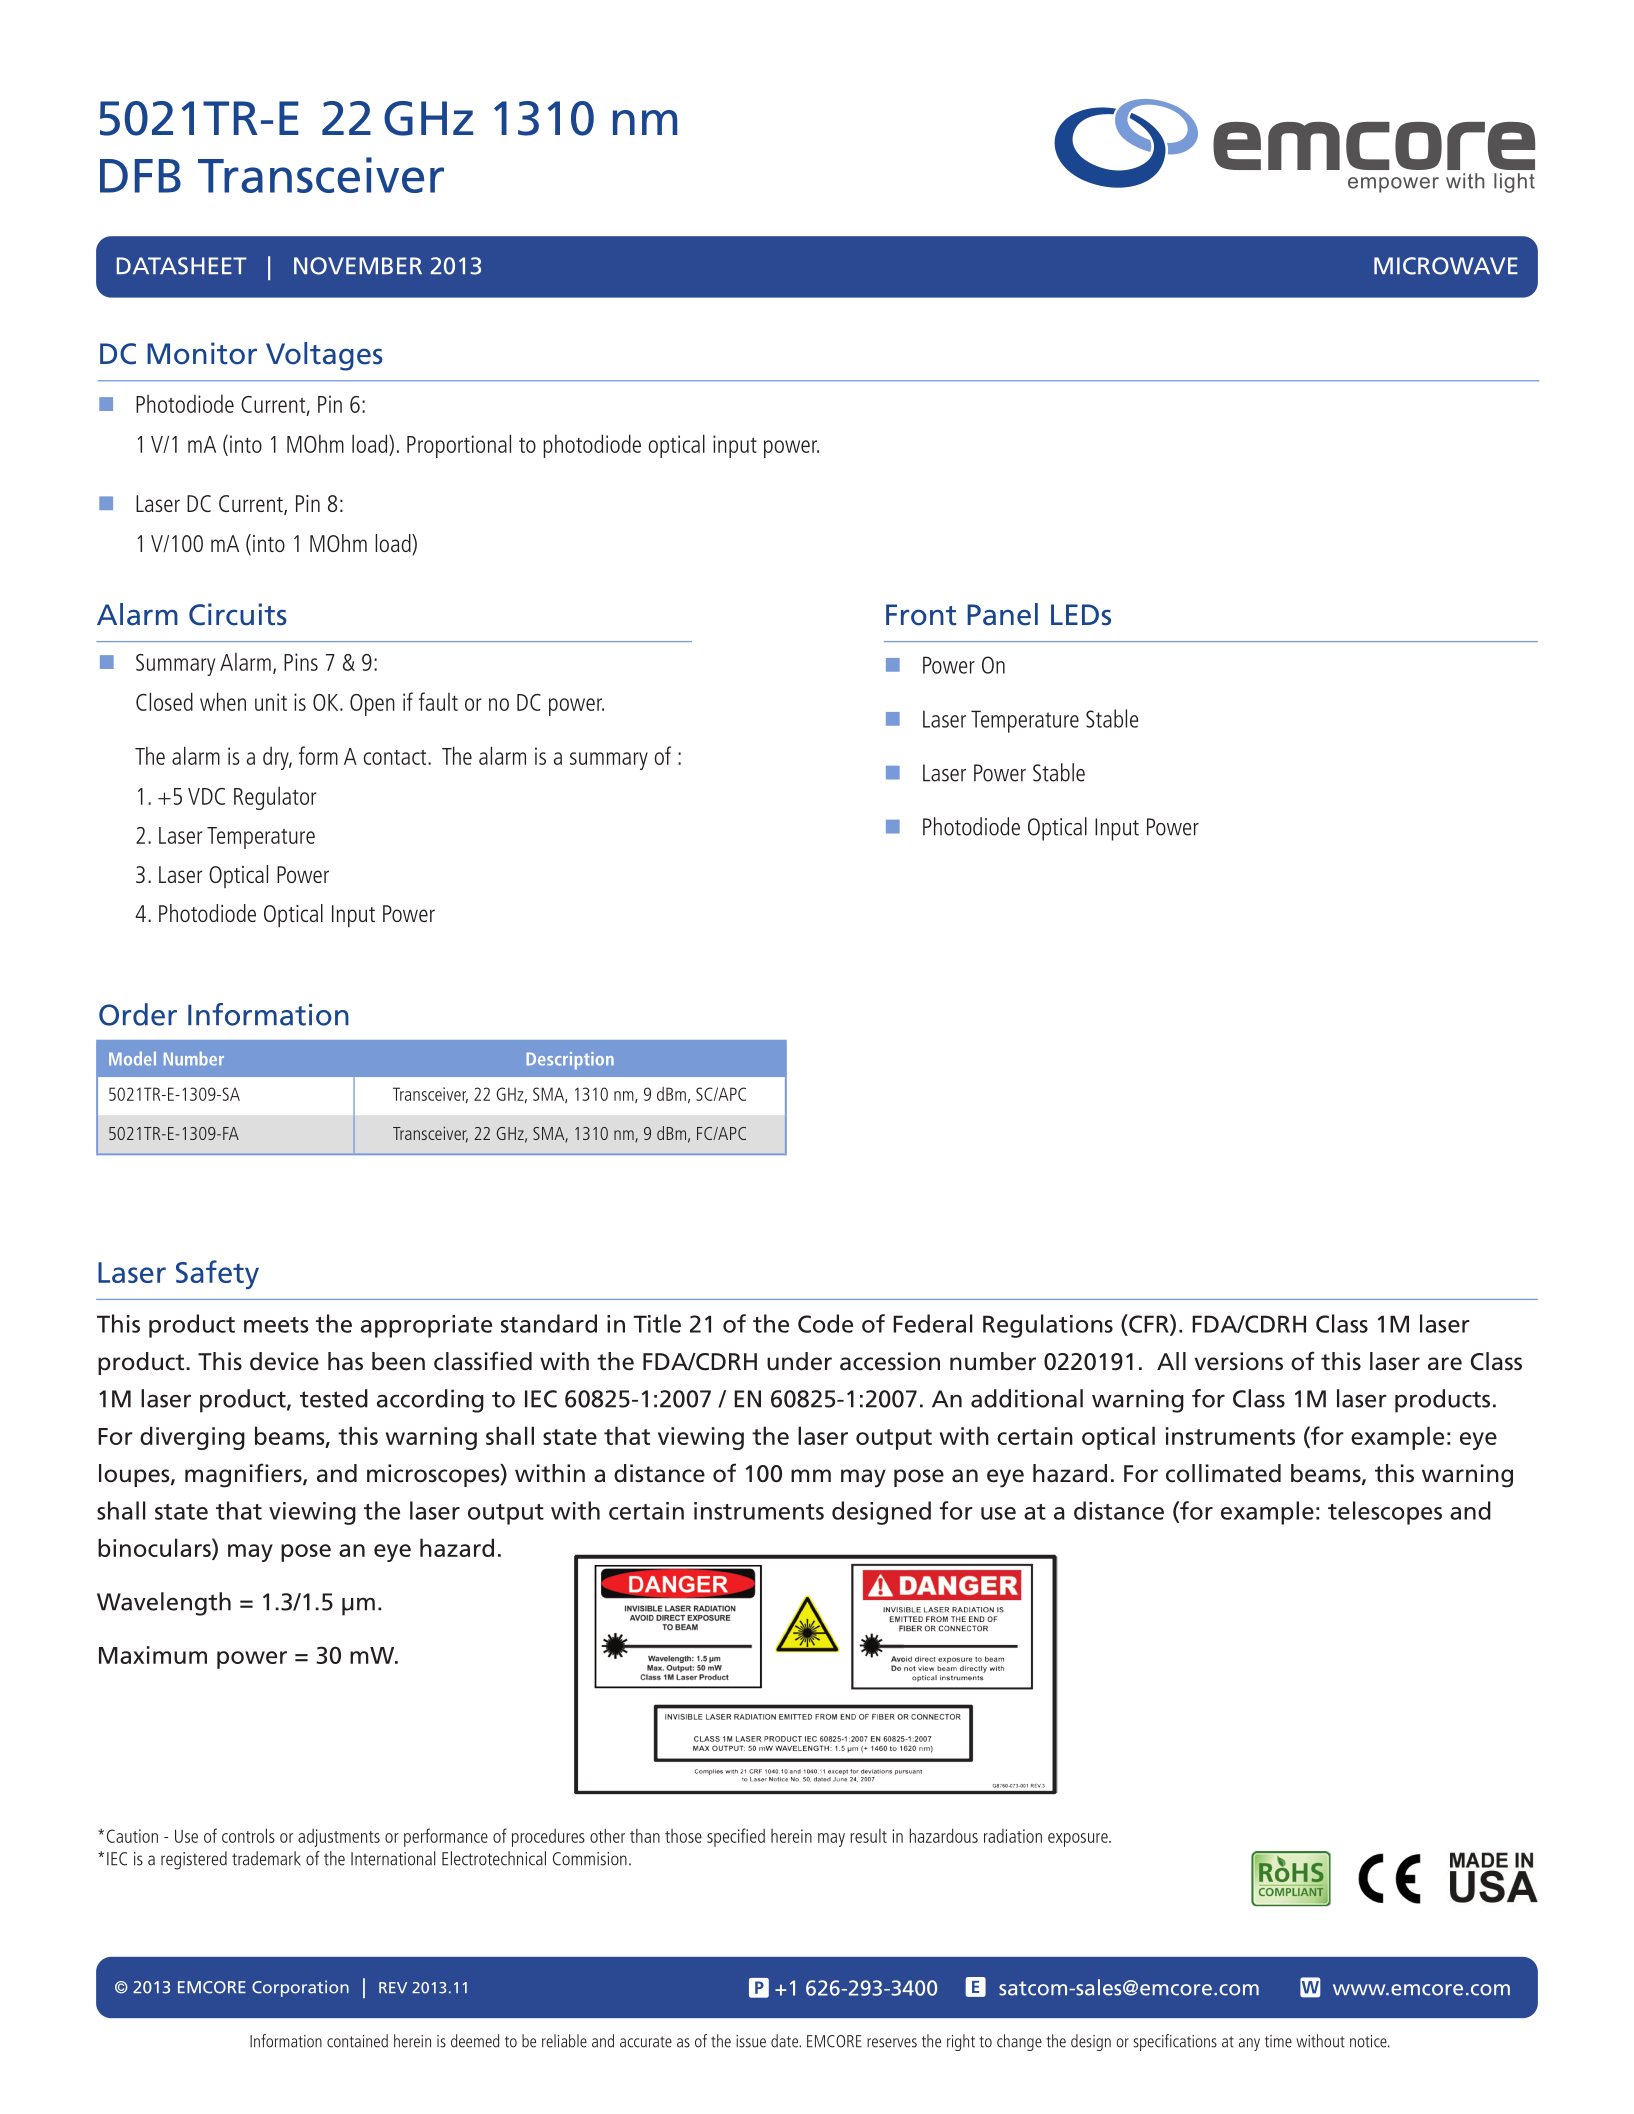 The height and width of the screenshot is (2114, 1634). What do you see at coordinates (1446, 266) in the screenshot?
I see `MICROWAVE` at bounding box center [1446, 266].
